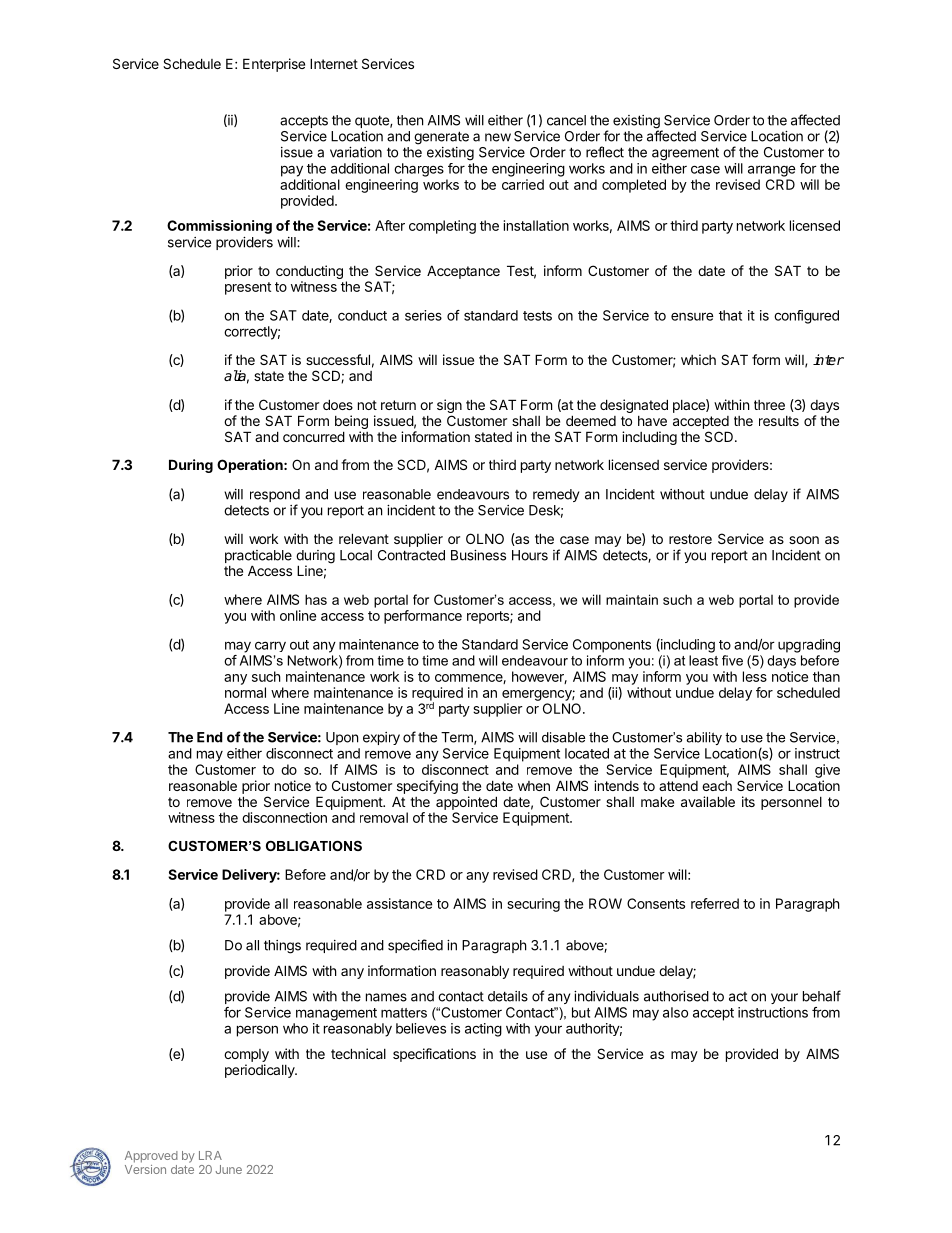 This image has height=1233, width=952. What do you see at coordinates (732, 660) in the image?
I see `five` at bounding box center [732, 660].
